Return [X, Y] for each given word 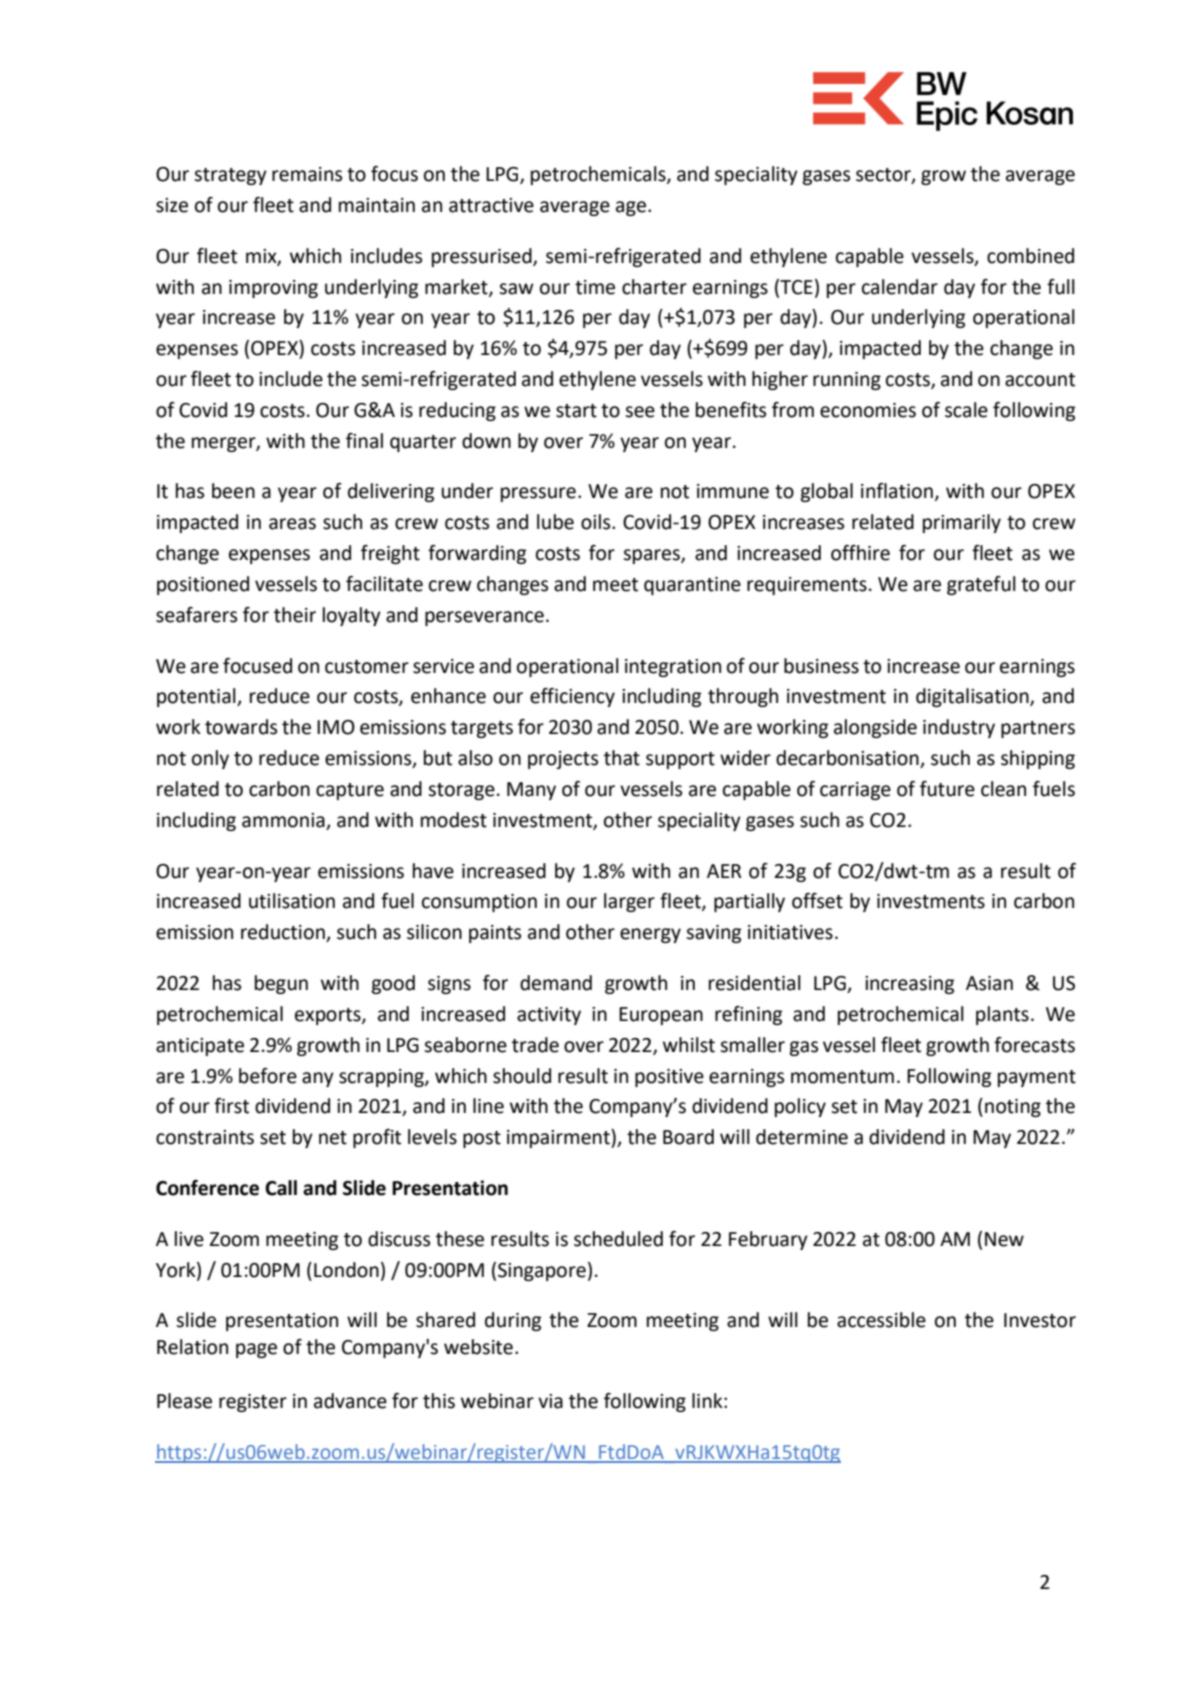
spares [652, 556]
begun [281, 984]
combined [1030, 256]
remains [307, 174]
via [550, 1401]
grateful [981, 585]
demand [556, 983]
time [595, 287]
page [256, 1350]
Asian [989, 983]
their [295, 615]
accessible [881, 1320]
